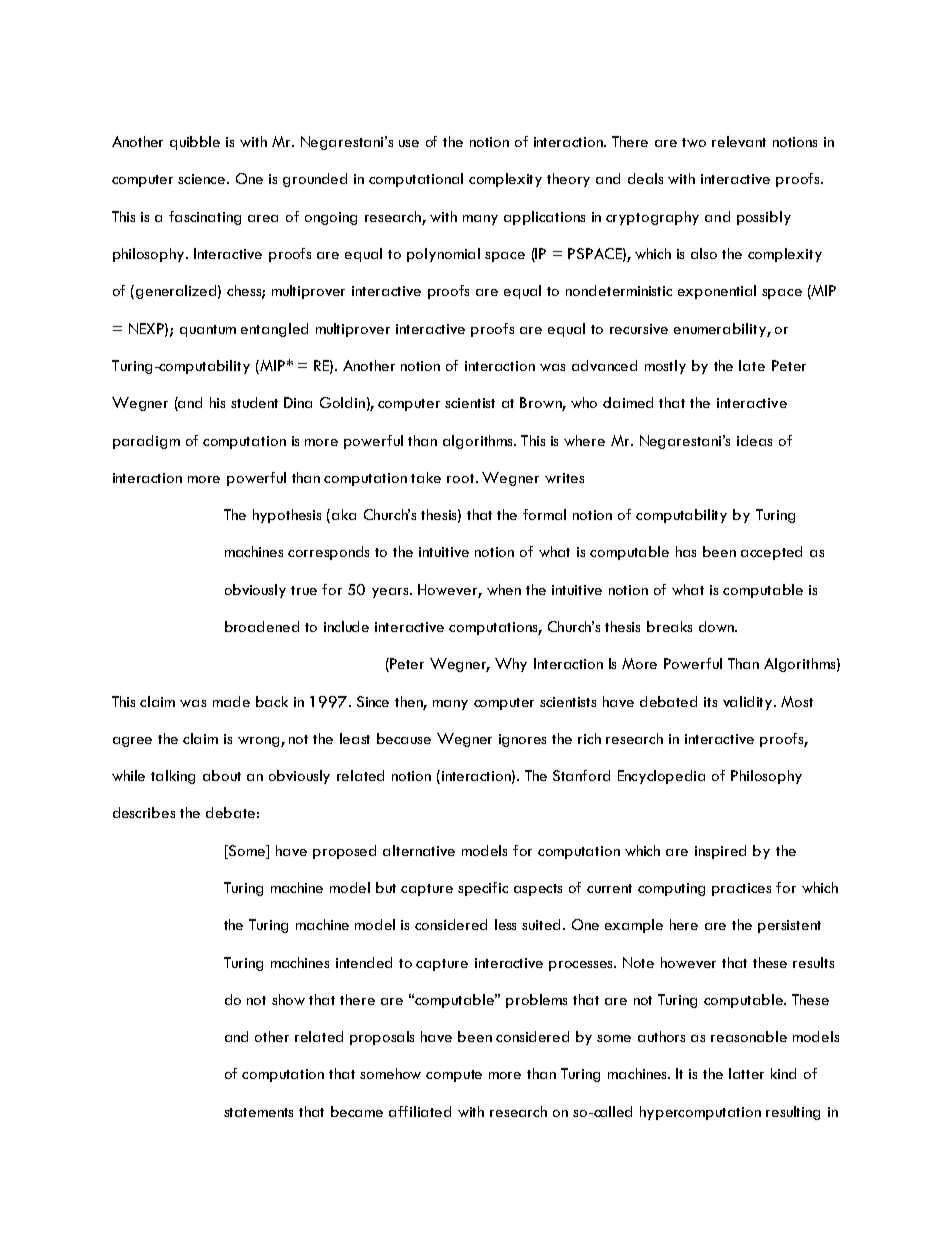  Describe the element at coordinates (420, 1111) in the screenshot. I see `affiliated` at that location.
